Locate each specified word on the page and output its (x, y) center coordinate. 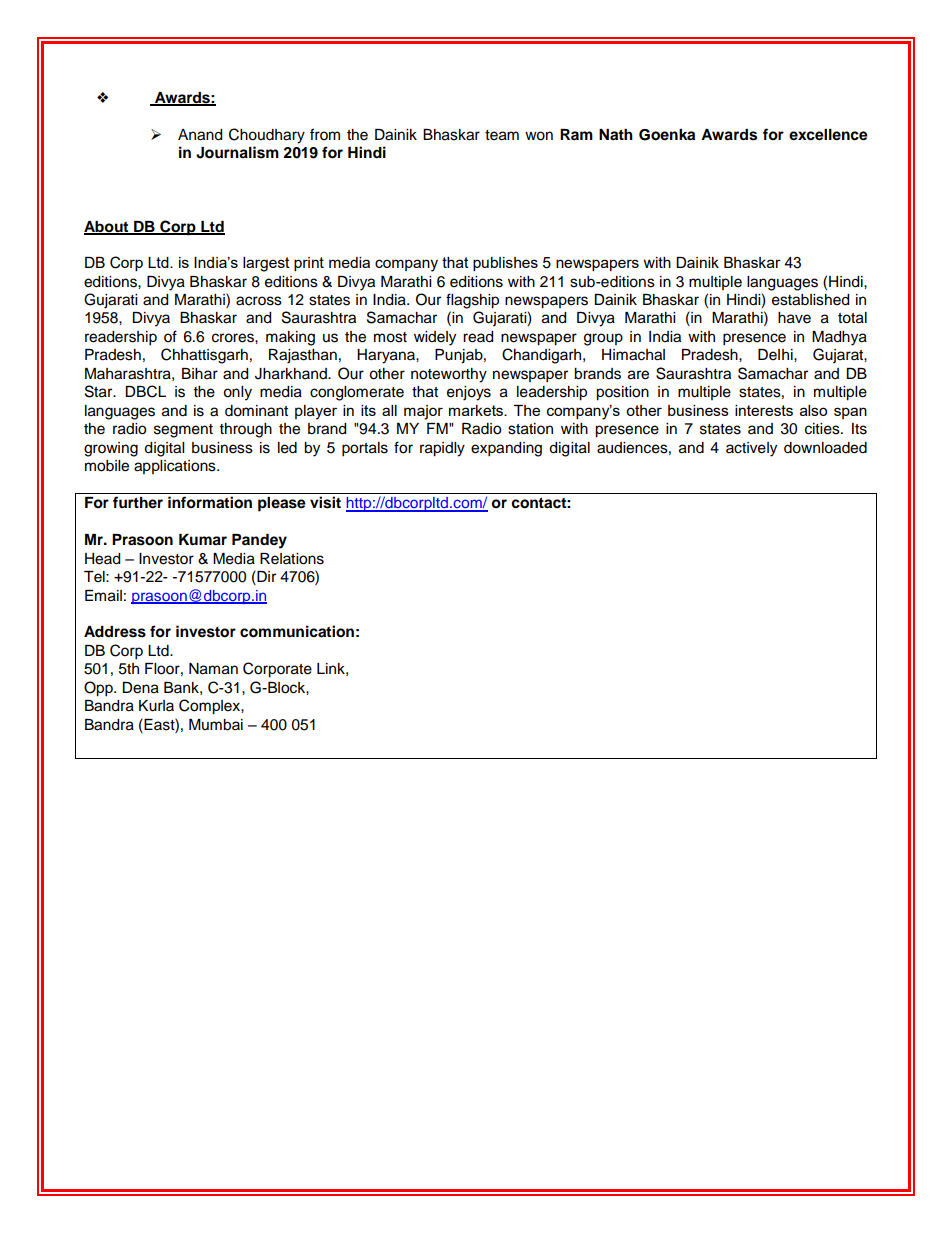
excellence (828, 135)
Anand (200, 135)
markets (477, 410)
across (259, 301)
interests (764, 410)
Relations (292, 559)
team (502, 135)
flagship (472, 301)
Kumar (203, 540)
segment (183, 431)
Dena (140, 688)
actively (751, 449)
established (810, 300)
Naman (213, 669)
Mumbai (216, 725)
